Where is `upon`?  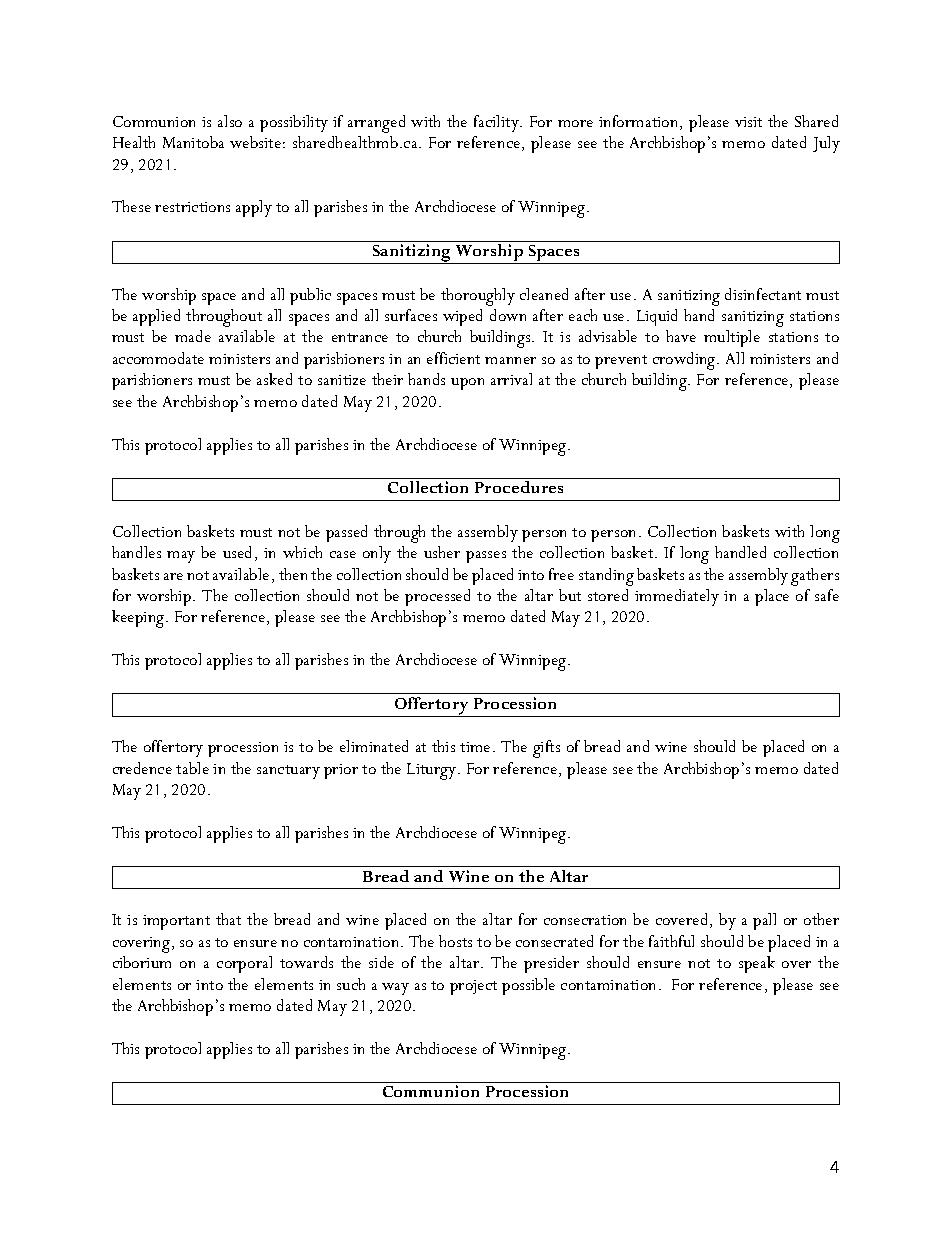
upon is located at coordinates (467, 384).
